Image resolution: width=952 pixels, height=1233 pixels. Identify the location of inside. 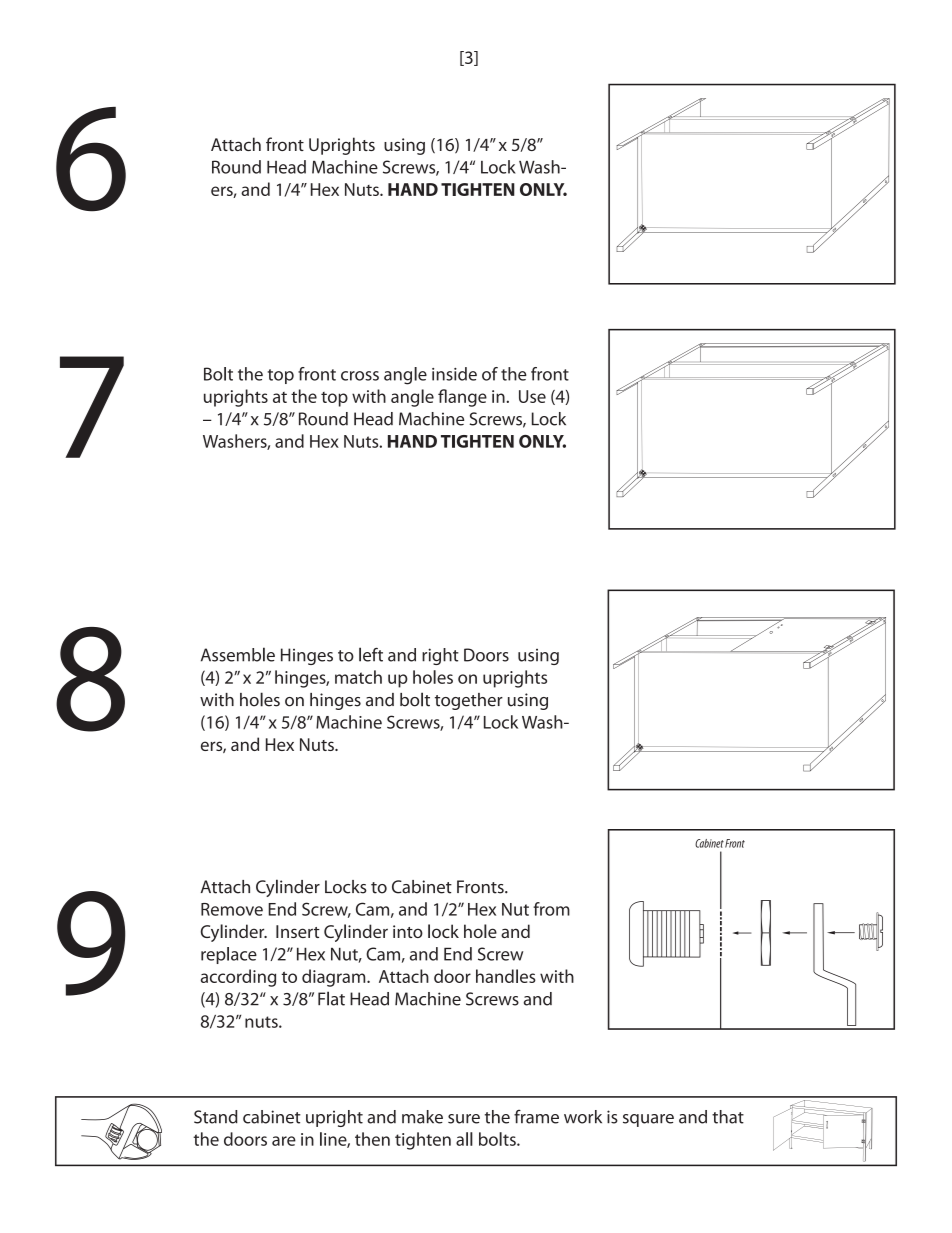
(454, 374).
